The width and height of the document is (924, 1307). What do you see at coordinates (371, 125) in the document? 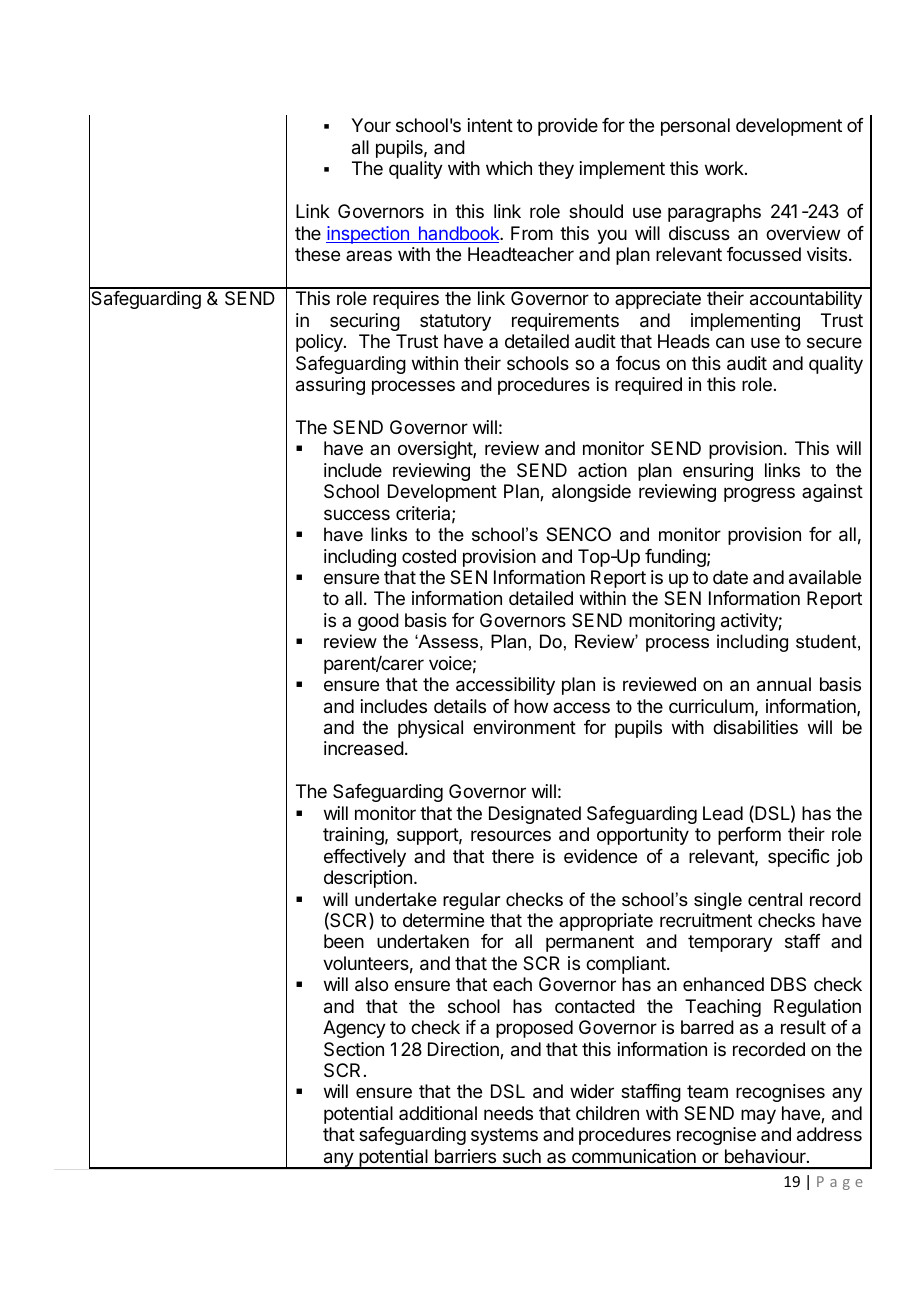
I see `Your` at bounding box center [371, 125].
